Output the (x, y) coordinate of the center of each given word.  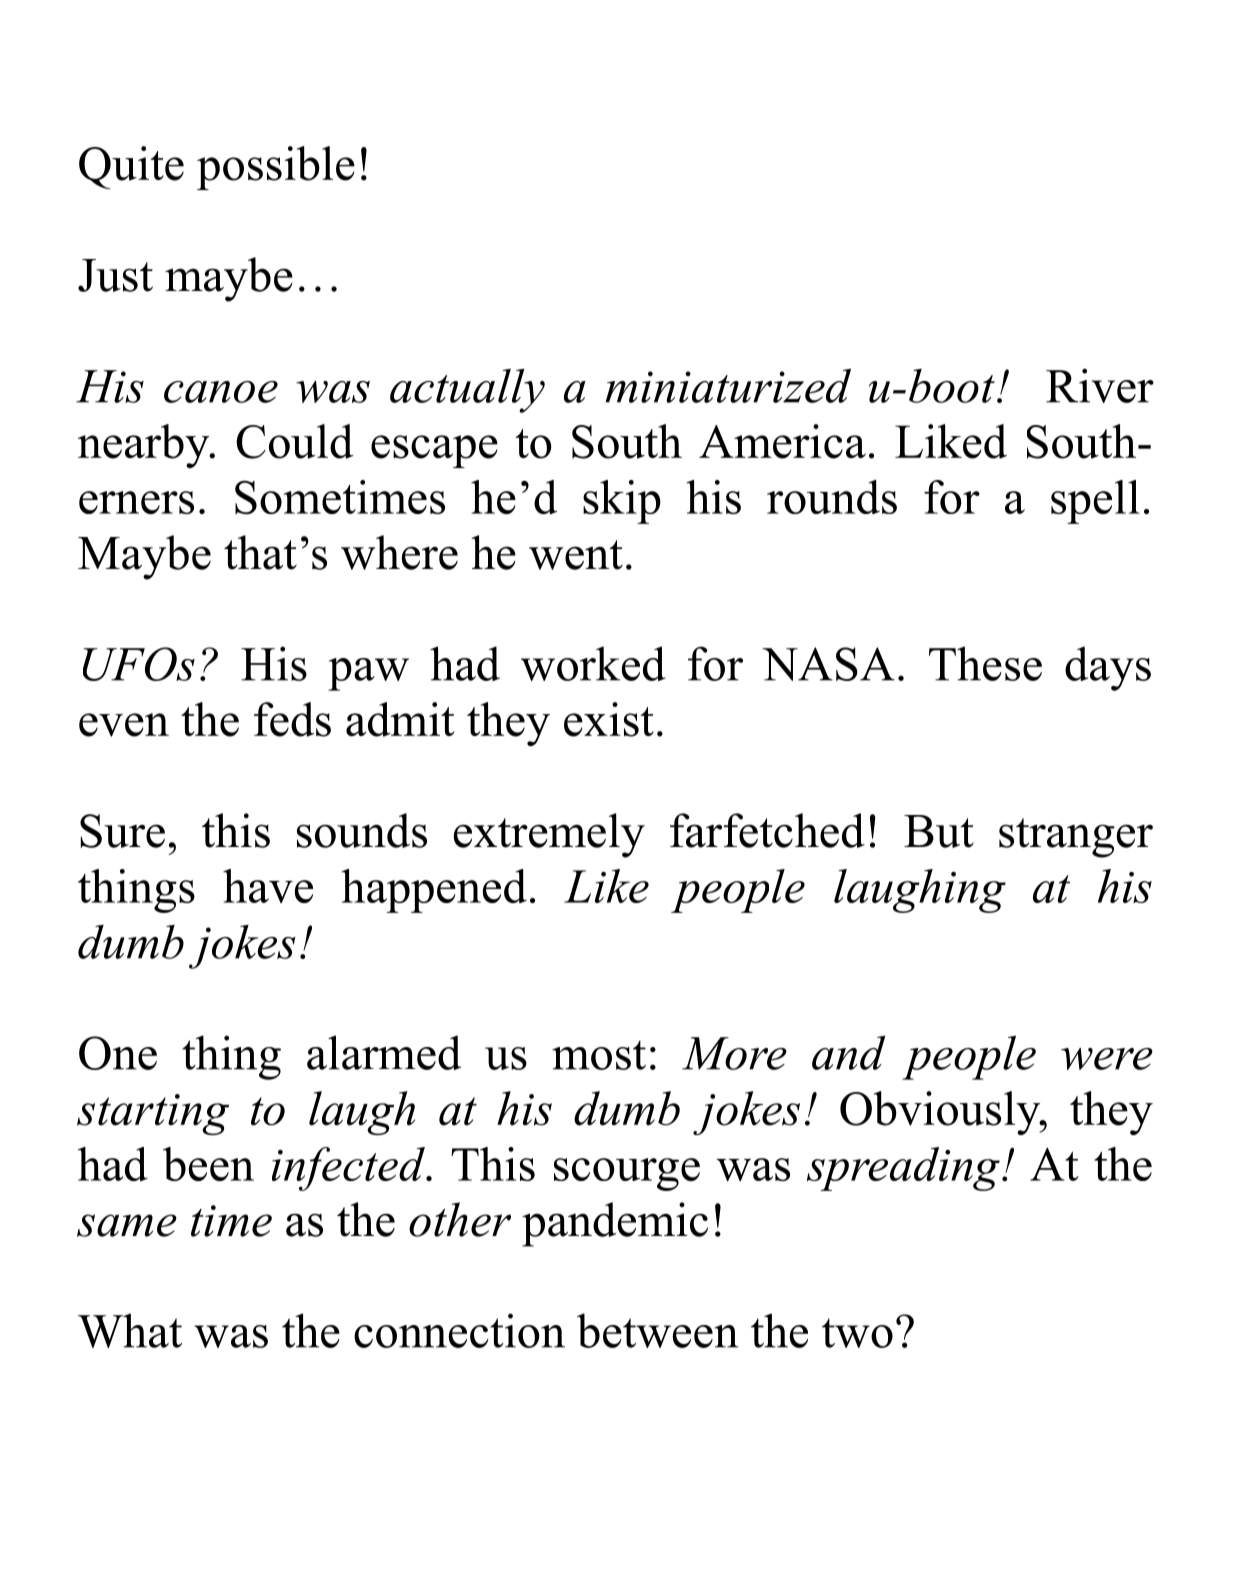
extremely (549, 835)
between (657, 1330)
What (130, 1330)
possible (276, 168)
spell (1095, 502)
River (1100, 385)
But (939, 831)
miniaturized (728, 385)
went (576, 555)
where (399, 552)
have (268, 886)
